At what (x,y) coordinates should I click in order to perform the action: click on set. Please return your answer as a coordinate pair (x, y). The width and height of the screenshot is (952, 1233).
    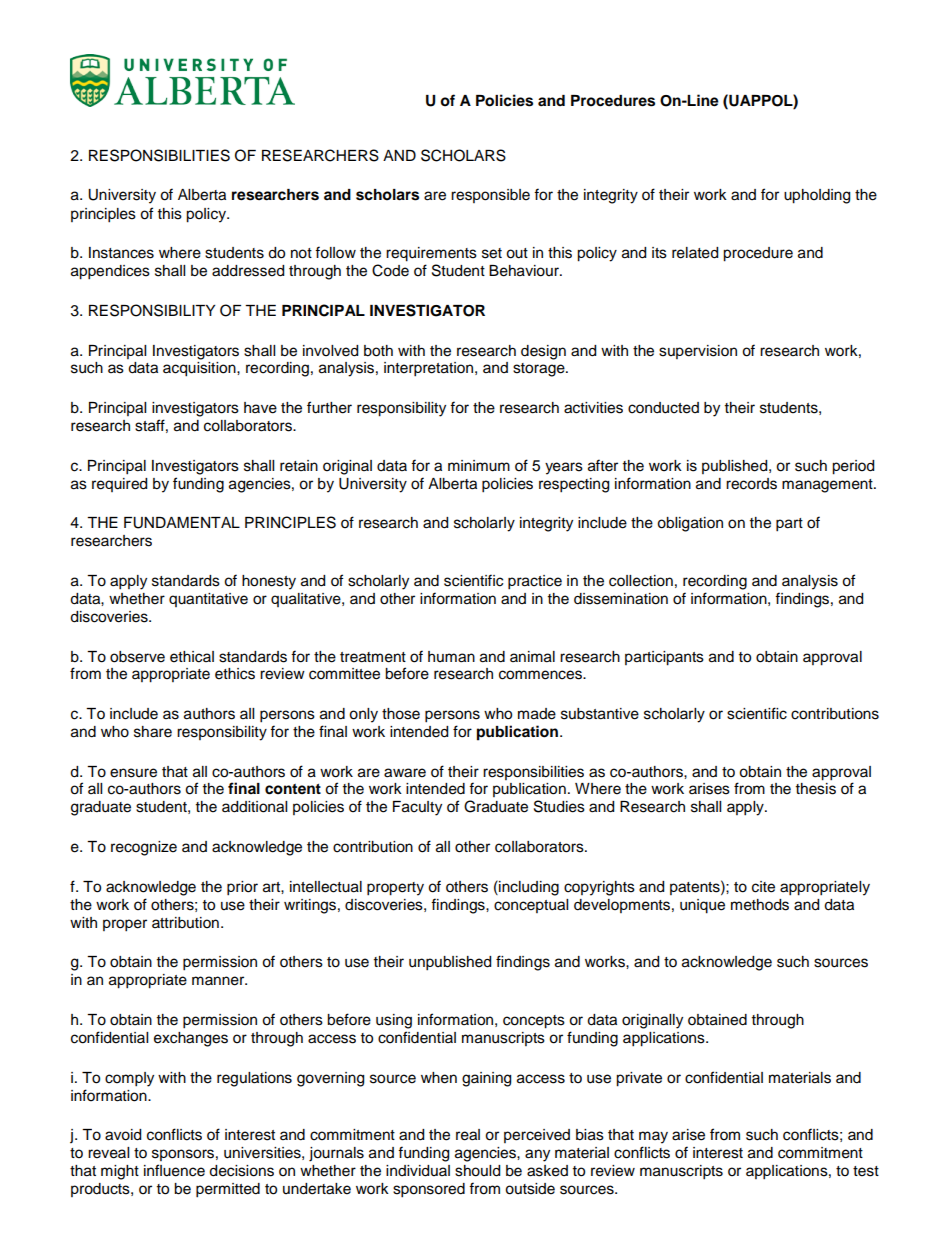
    Looking at the image, I should click on (492, 253).
